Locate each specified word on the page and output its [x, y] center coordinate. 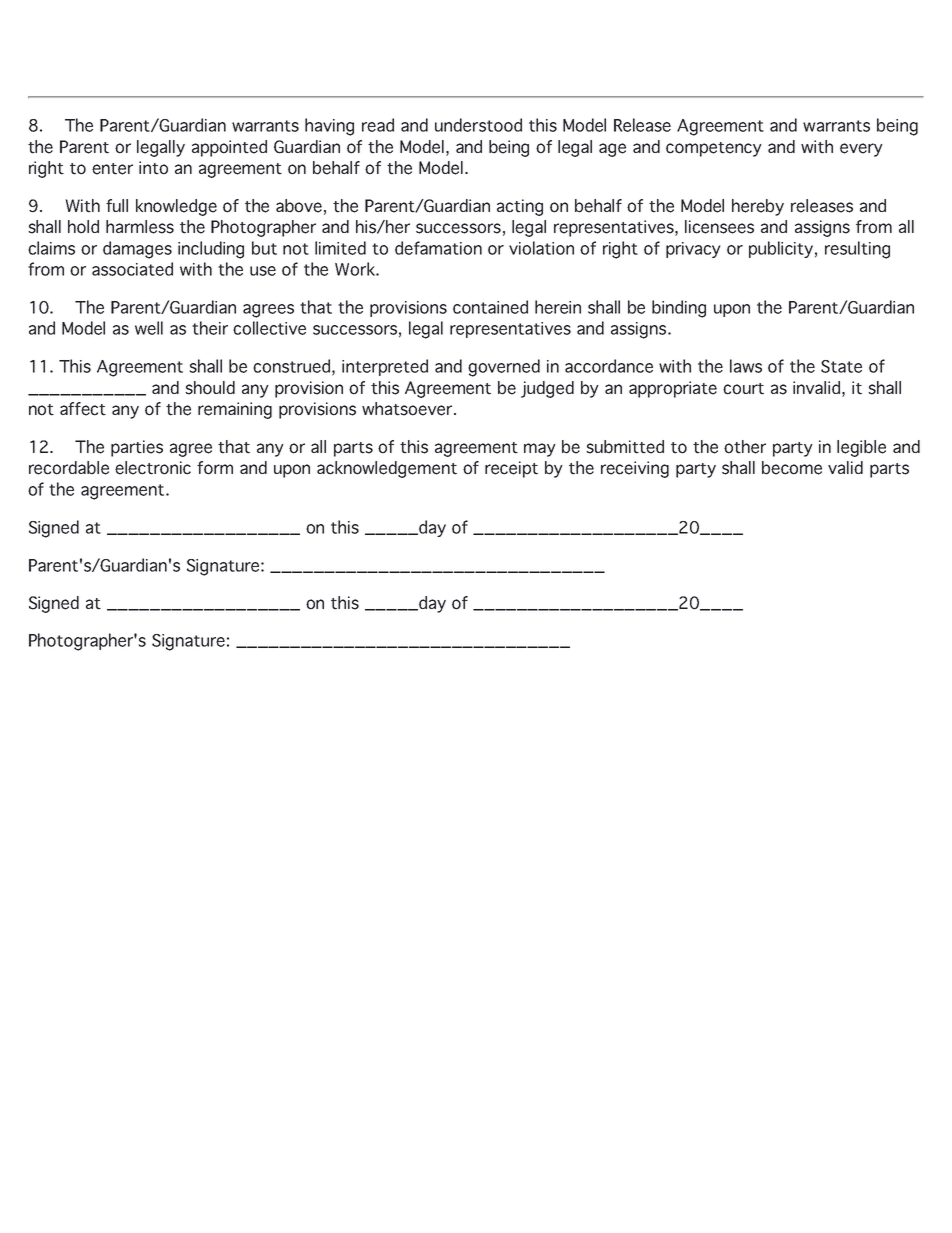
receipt [511, 469]
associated [132, 269]
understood [478, 125]
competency [714, 149]
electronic [153, 468]
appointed [229, 148]
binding [679, 309]
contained [490, 307]
